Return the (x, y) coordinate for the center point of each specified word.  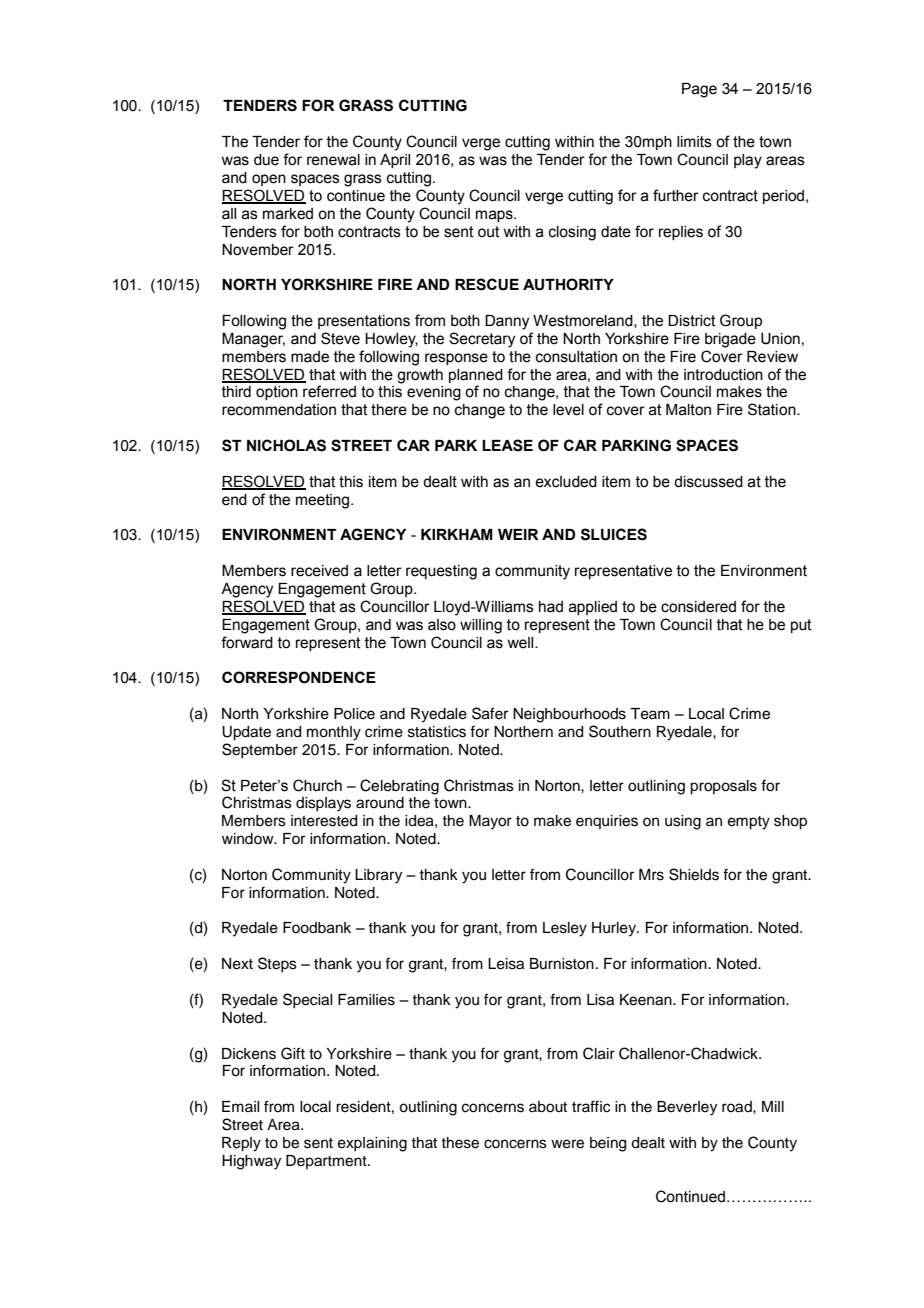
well (521, 643)
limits (694, 142)
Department (327, 1162)
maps (495, 216)
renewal (333, 160)
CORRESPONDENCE (299, 677)
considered (698, 607)
